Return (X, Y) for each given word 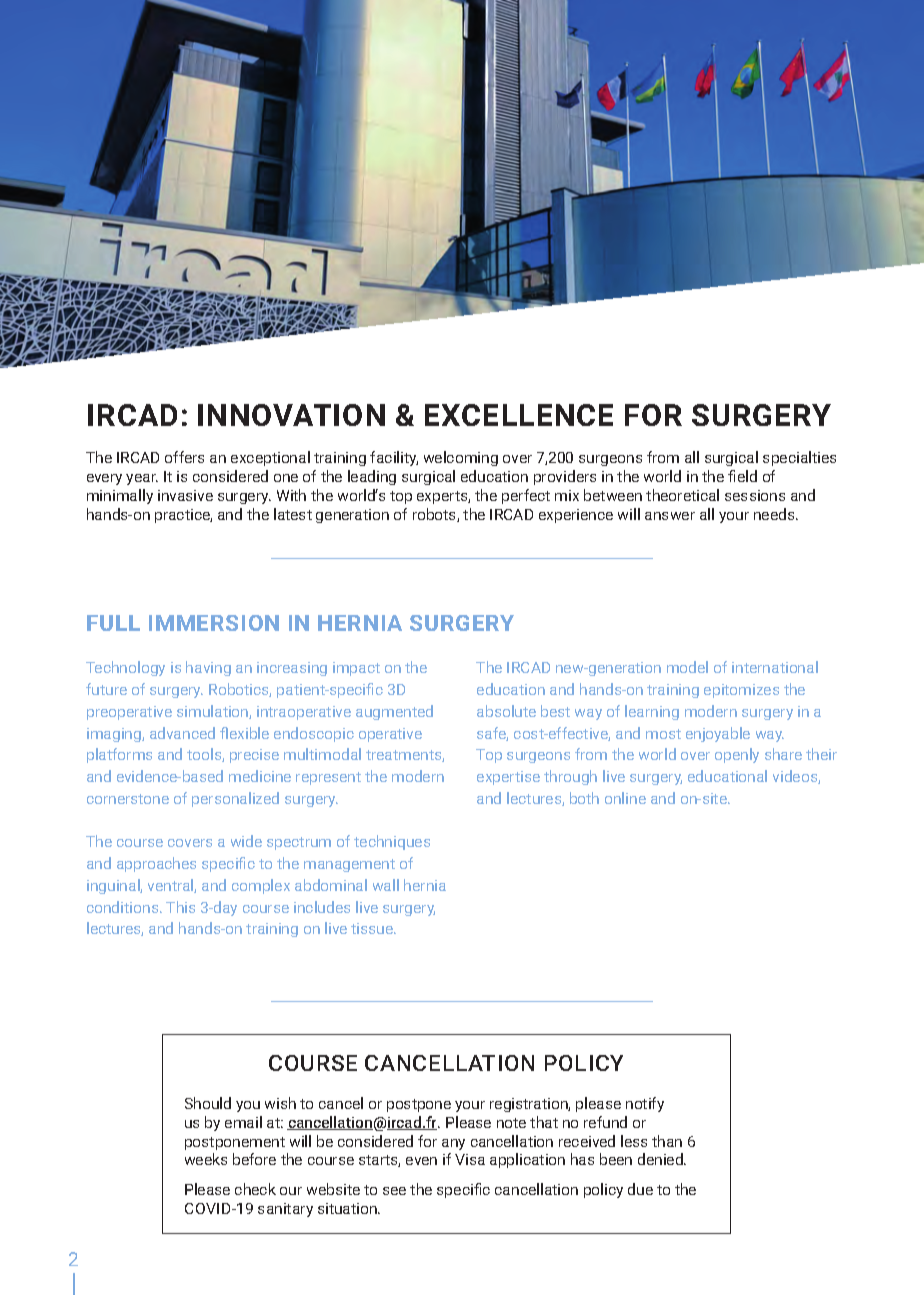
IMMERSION (214, 623)
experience (576, 516)
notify (645, 1104)
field (742, 476)
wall (386, 885)
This (180, 907)
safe (492, 734)
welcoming (461, 458)
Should (208, 1103)
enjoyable (718, 734)
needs (775, 514)
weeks (206, 1159)
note (511, 1123)
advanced (182, 733)
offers (184, 457)
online (625, 798)
